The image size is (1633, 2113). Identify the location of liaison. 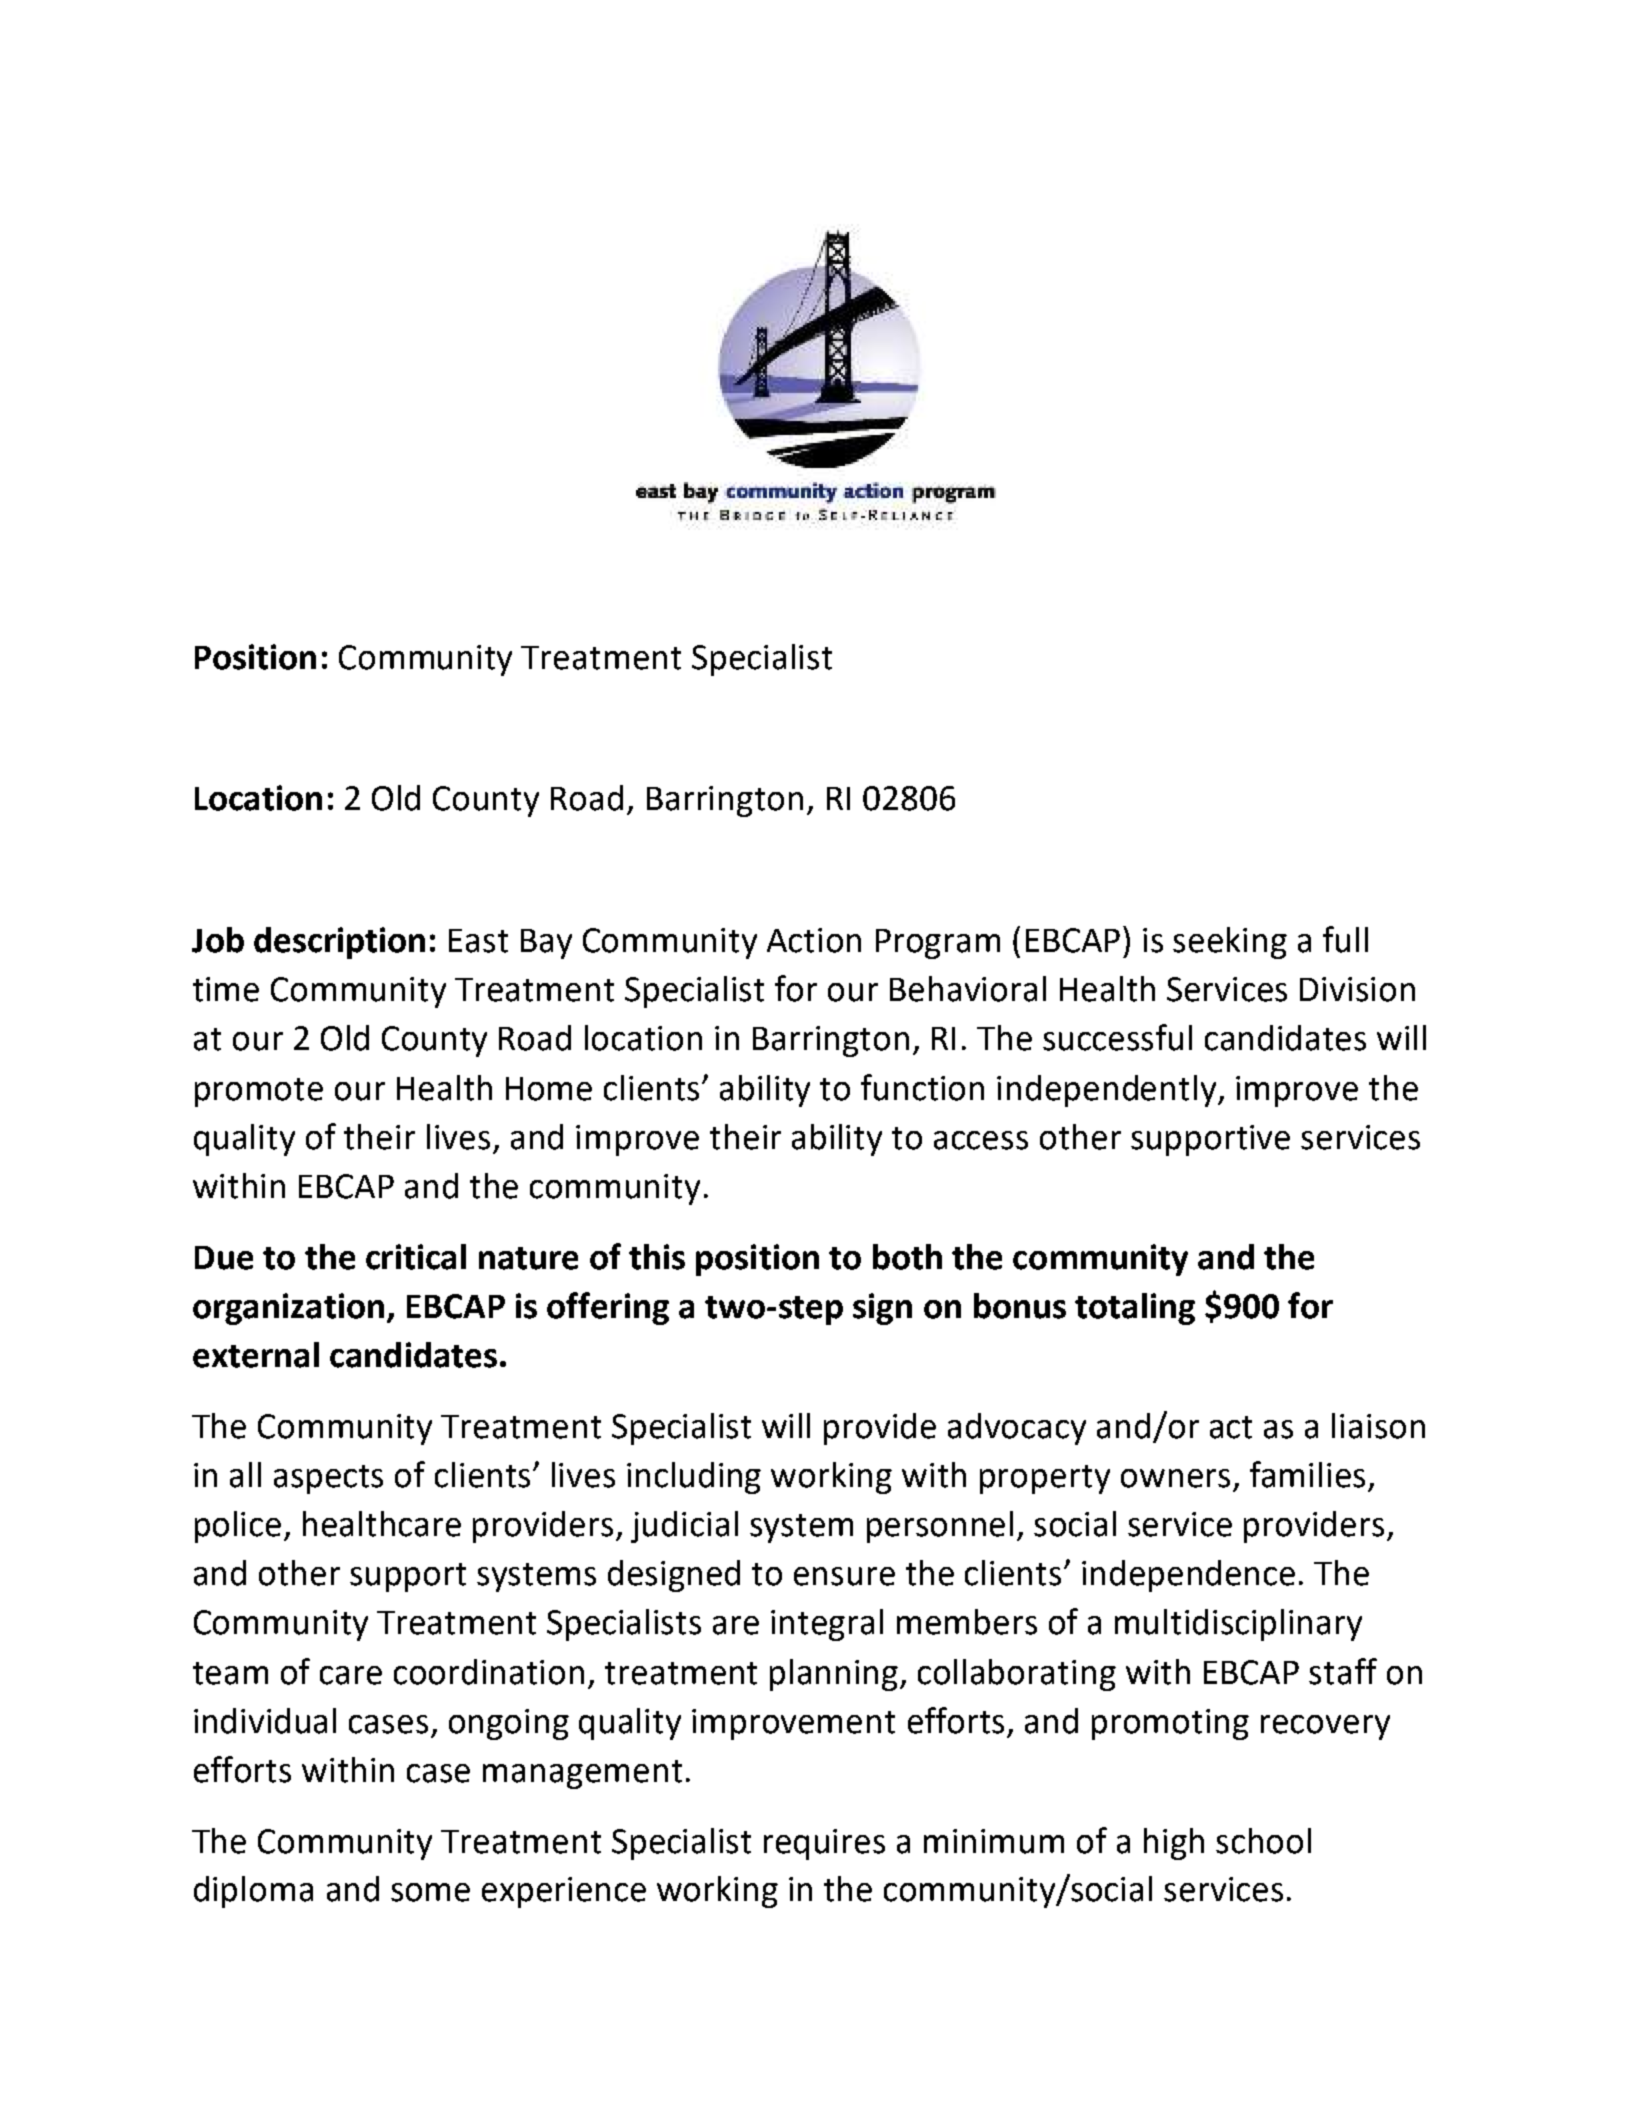
(1378, 1426).
